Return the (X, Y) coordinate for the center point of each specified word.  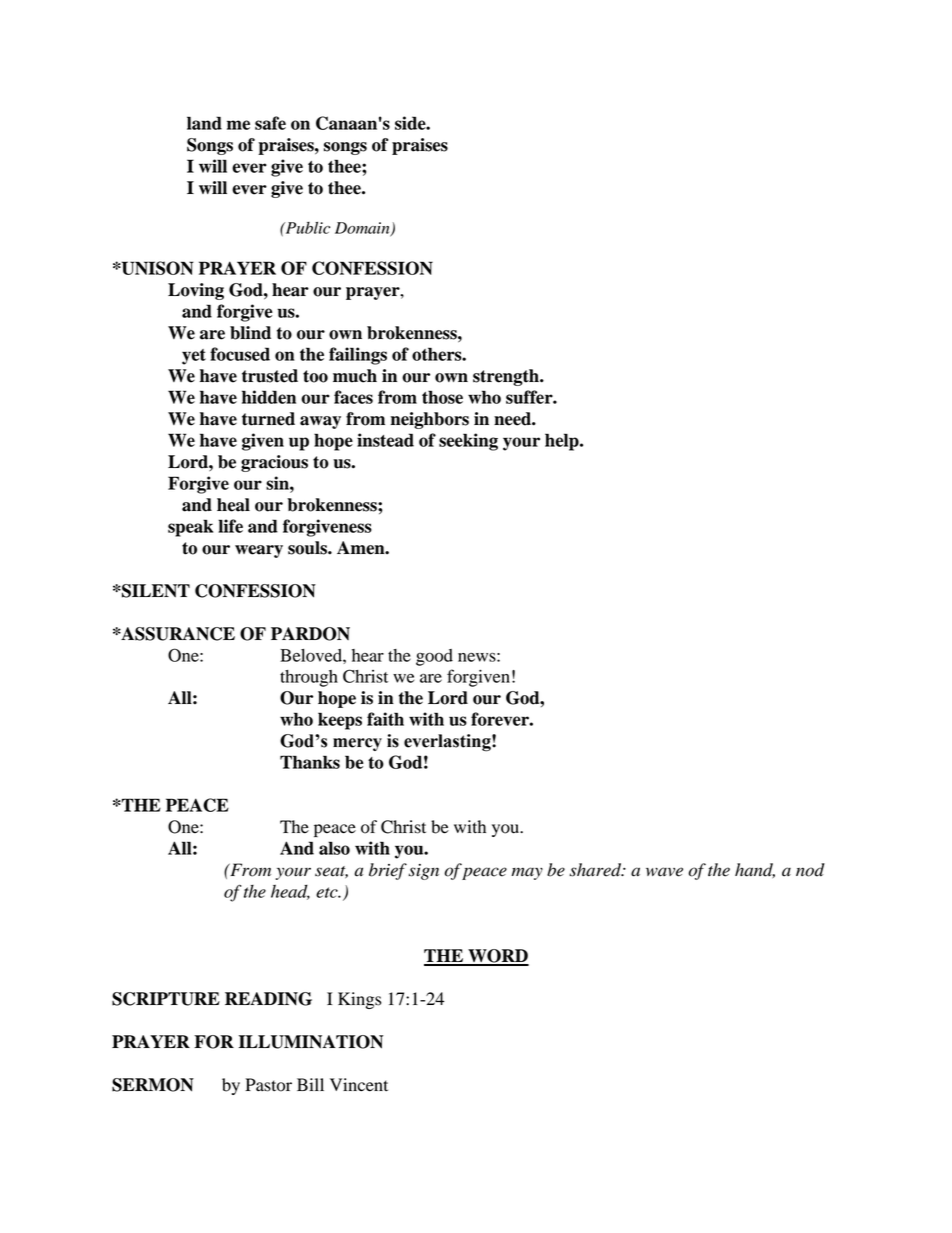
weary (259, 551)
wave (664, 872)
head (290, 892)
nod (810, 870)
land (204, 123)
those (442, 397)
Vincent (359, 1085)
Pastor (268, 1085)
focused (240, 354)
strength (507, 377)
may (527, 873)
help (563, 442)
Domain (363, 229)
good (434, 657)
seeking (468, 442)
